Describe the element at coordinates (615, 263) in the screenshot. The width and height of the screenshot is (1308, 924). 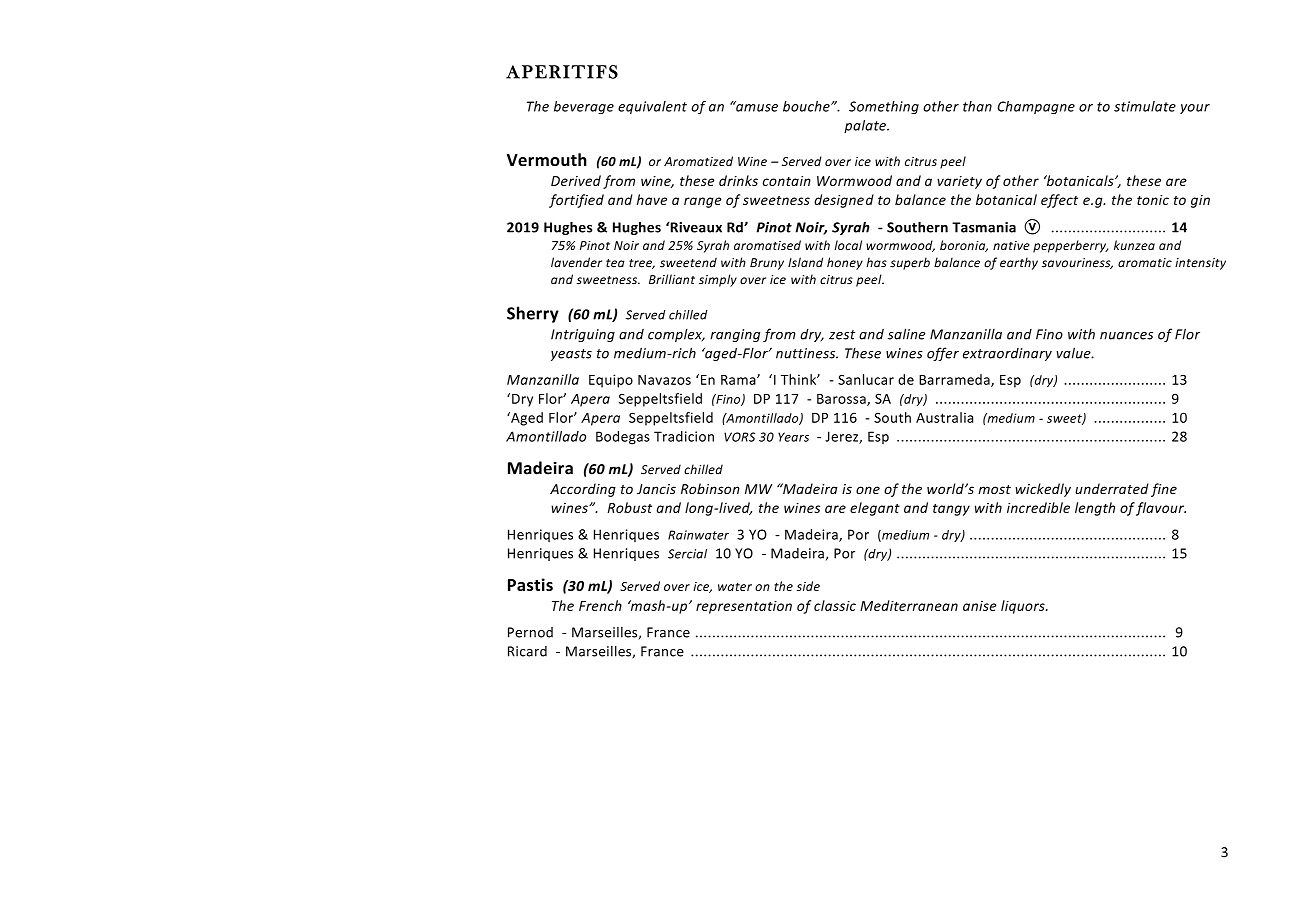
I see `tea` at that location.
